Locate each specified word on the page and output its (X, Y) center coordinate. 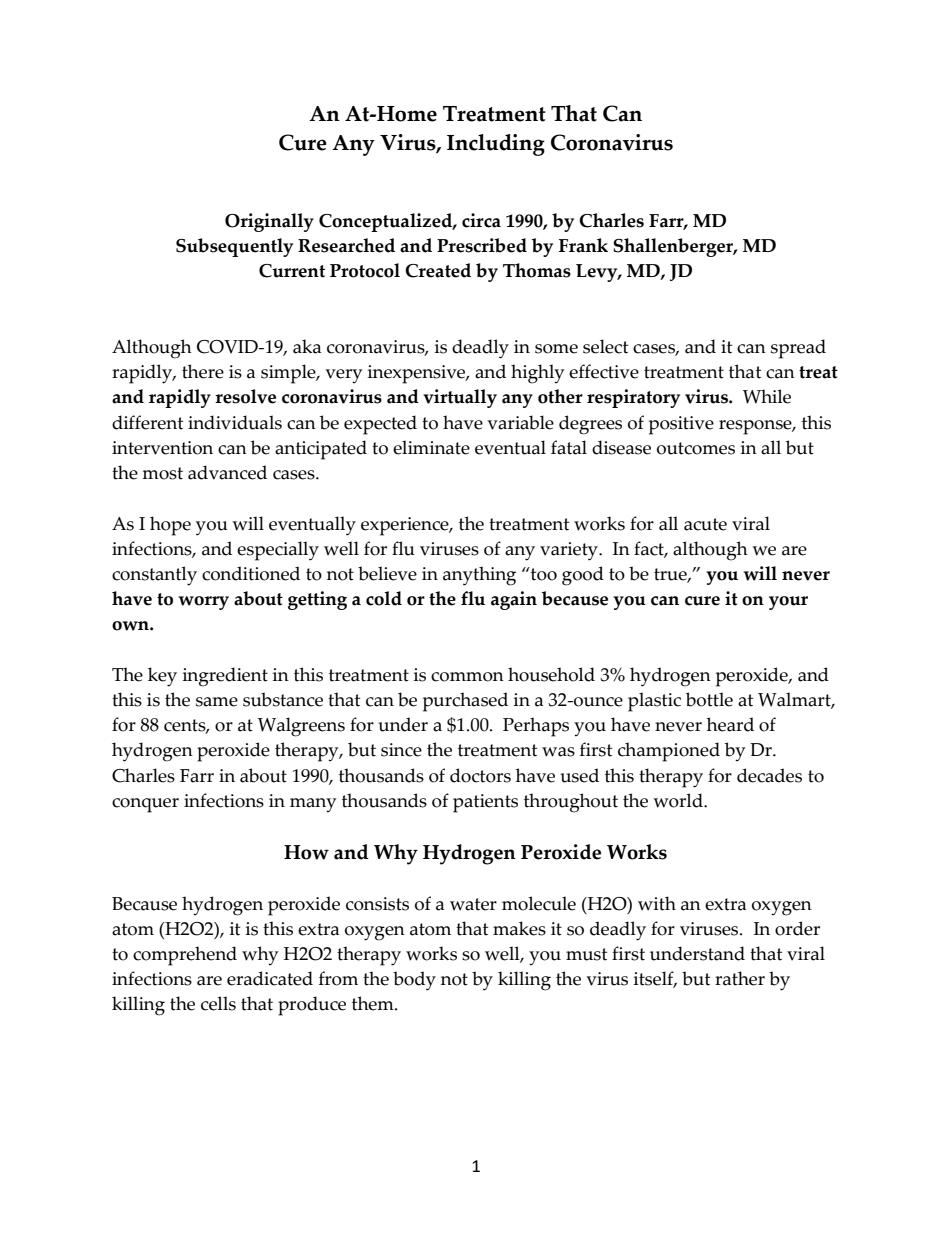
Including (496, 145)
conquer (145, 805)
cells (218, 1003)
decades (769, 775)
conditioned (251, 573)
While (767, 396)
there (203, 371)
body (414, 981)
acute (705, 524)
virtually (460, 398)
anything (479, 576)
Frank (583, 245)
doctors (480, 775)
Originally (269, 222)
